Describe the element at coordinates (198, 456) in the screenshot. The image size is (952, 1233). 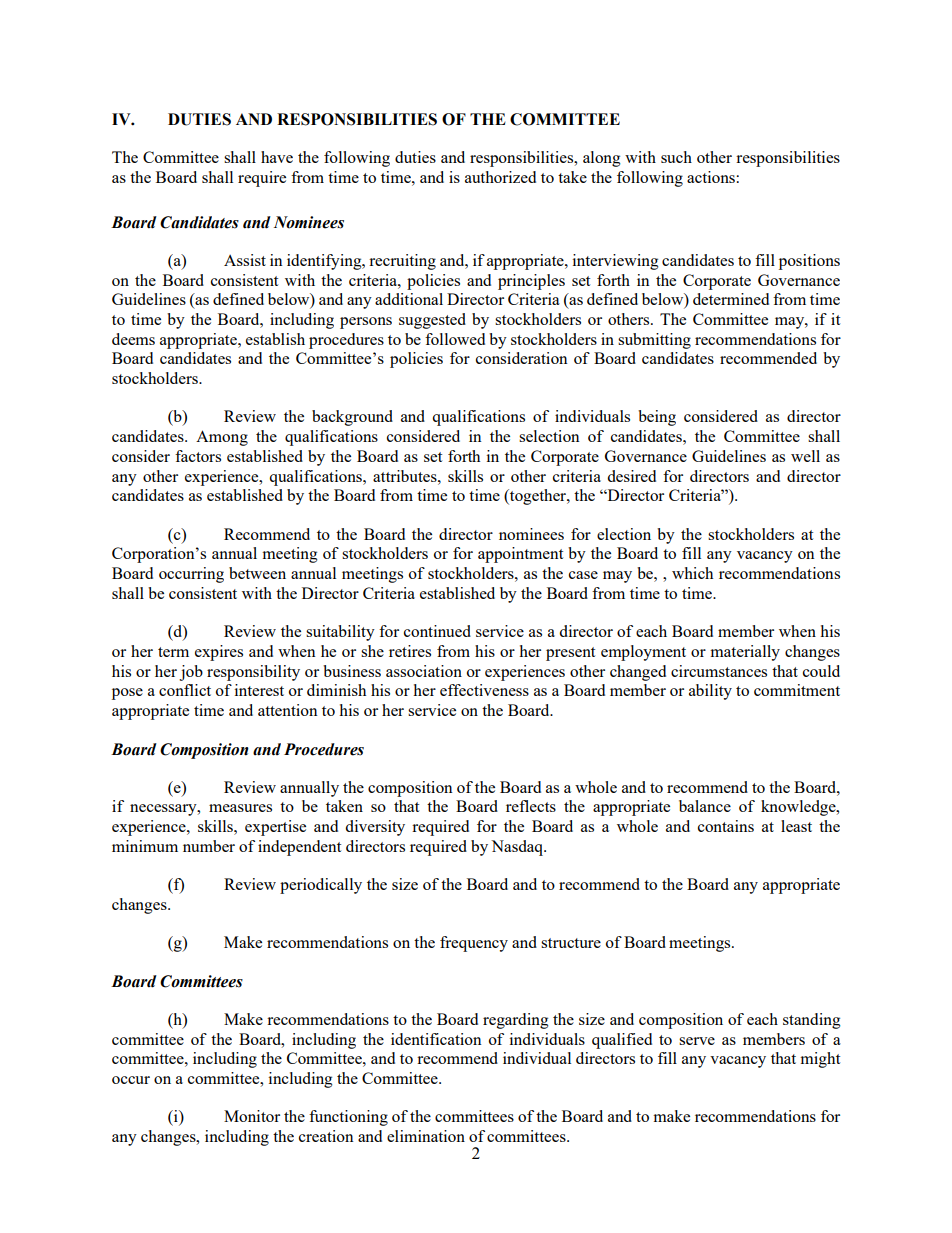
I see `factors` at that location.
